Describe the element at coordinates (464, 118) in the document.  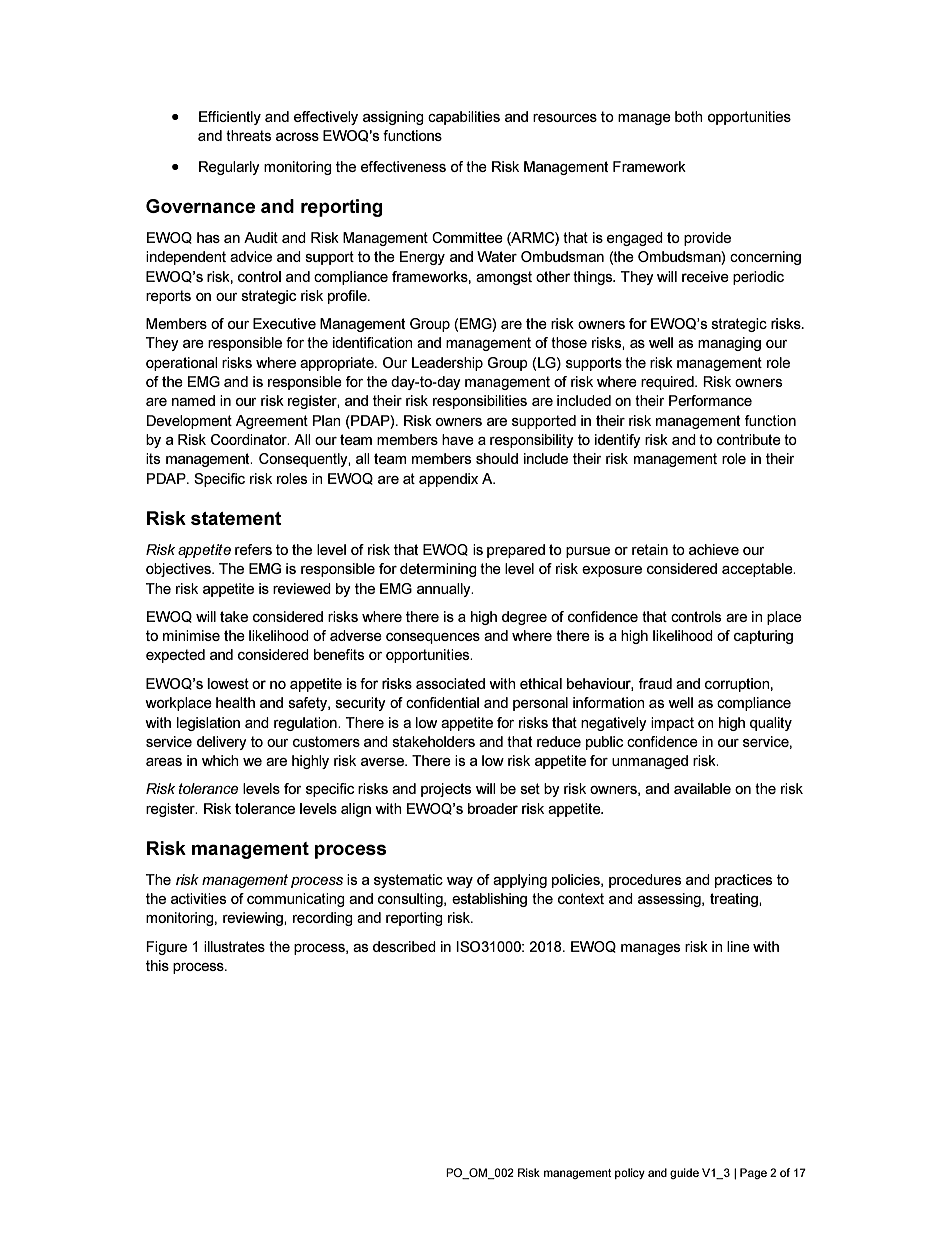
I see `capabilities` at that location.
